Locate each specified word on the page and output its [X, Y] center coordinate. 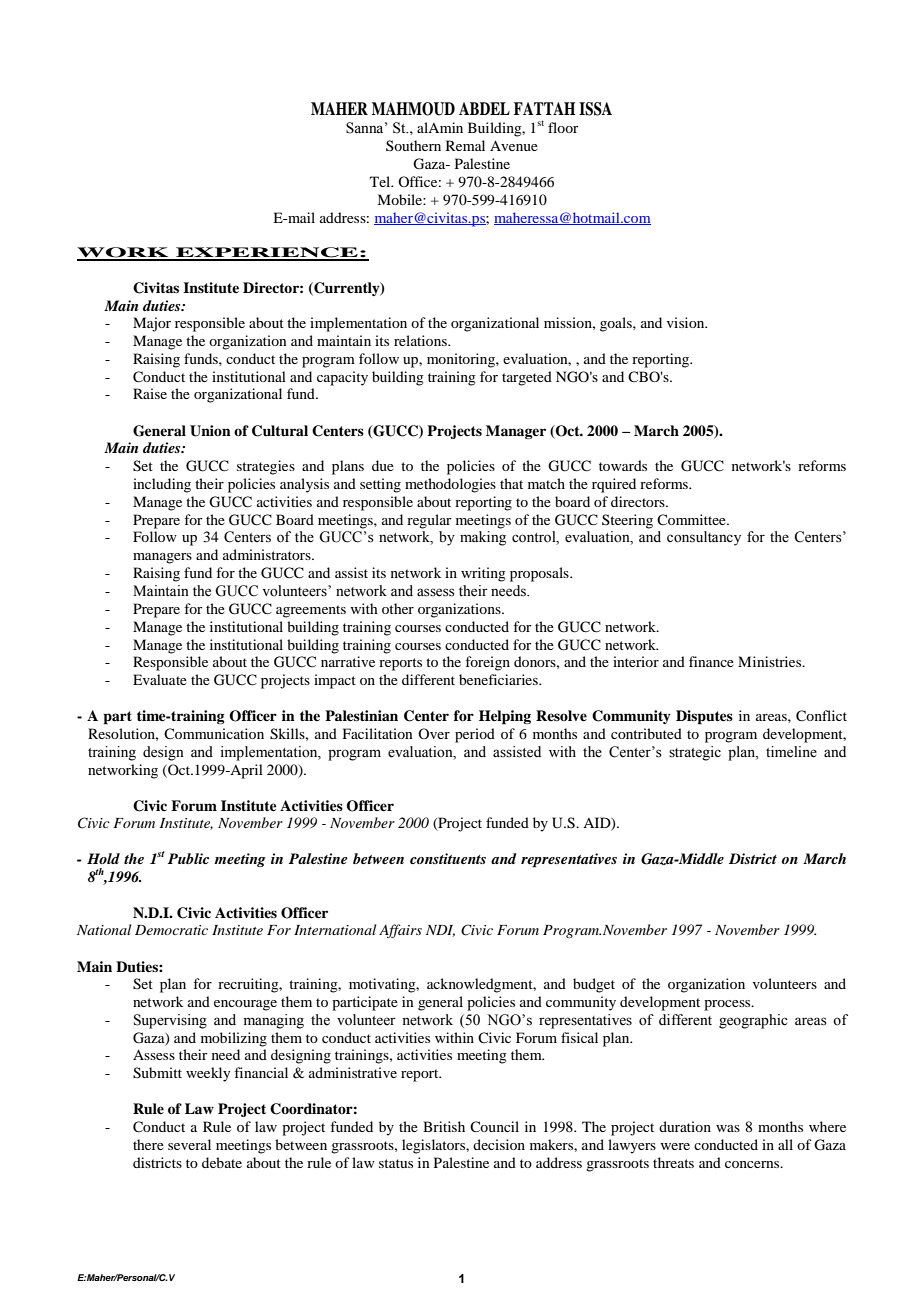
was [728, 1128]
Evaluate [160, 679]
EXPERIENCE [267, 253]
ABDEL [484, 108]
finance [711, 661]
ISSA [595, 109]
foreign [487, 663]
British [444, 1126]
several [189, 1144]
